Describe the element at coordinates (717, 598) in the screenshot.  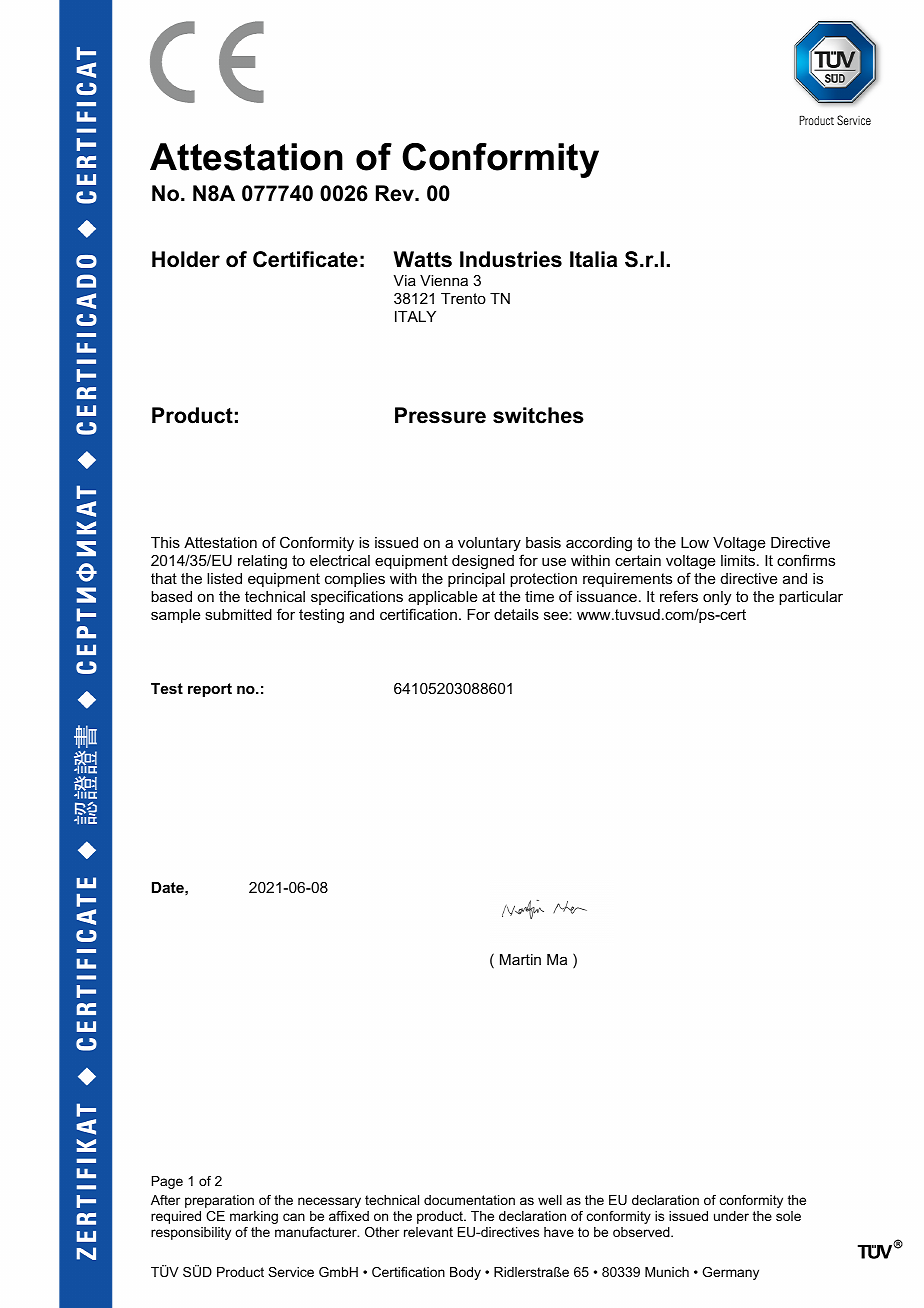
I see `only` at that location.
